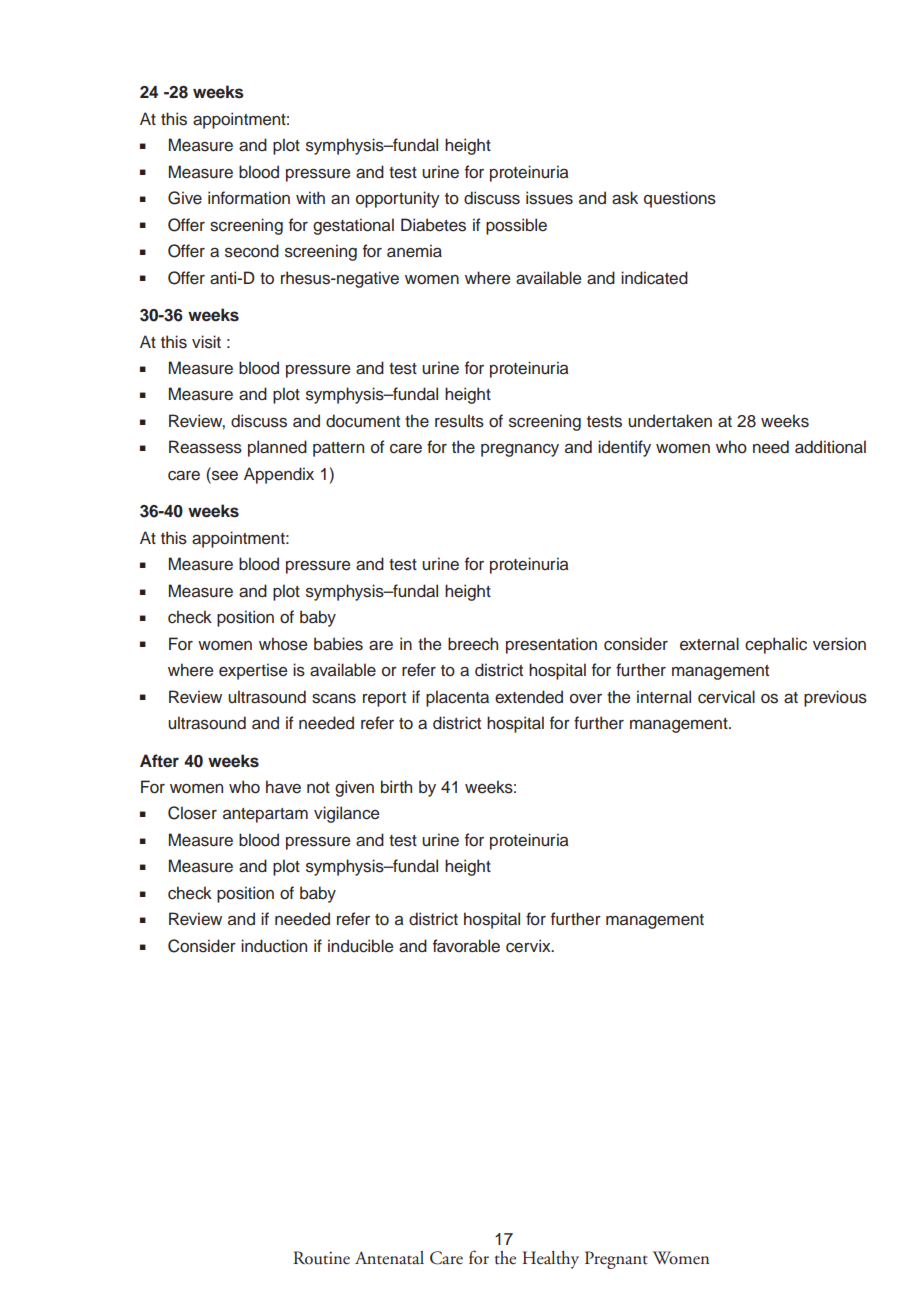 Image resolution: width=923 pixels, height=1316 pixels. What do you see at coordinates (830, 447) in the image?
I see `additional` at bounding box center [830, 447].
